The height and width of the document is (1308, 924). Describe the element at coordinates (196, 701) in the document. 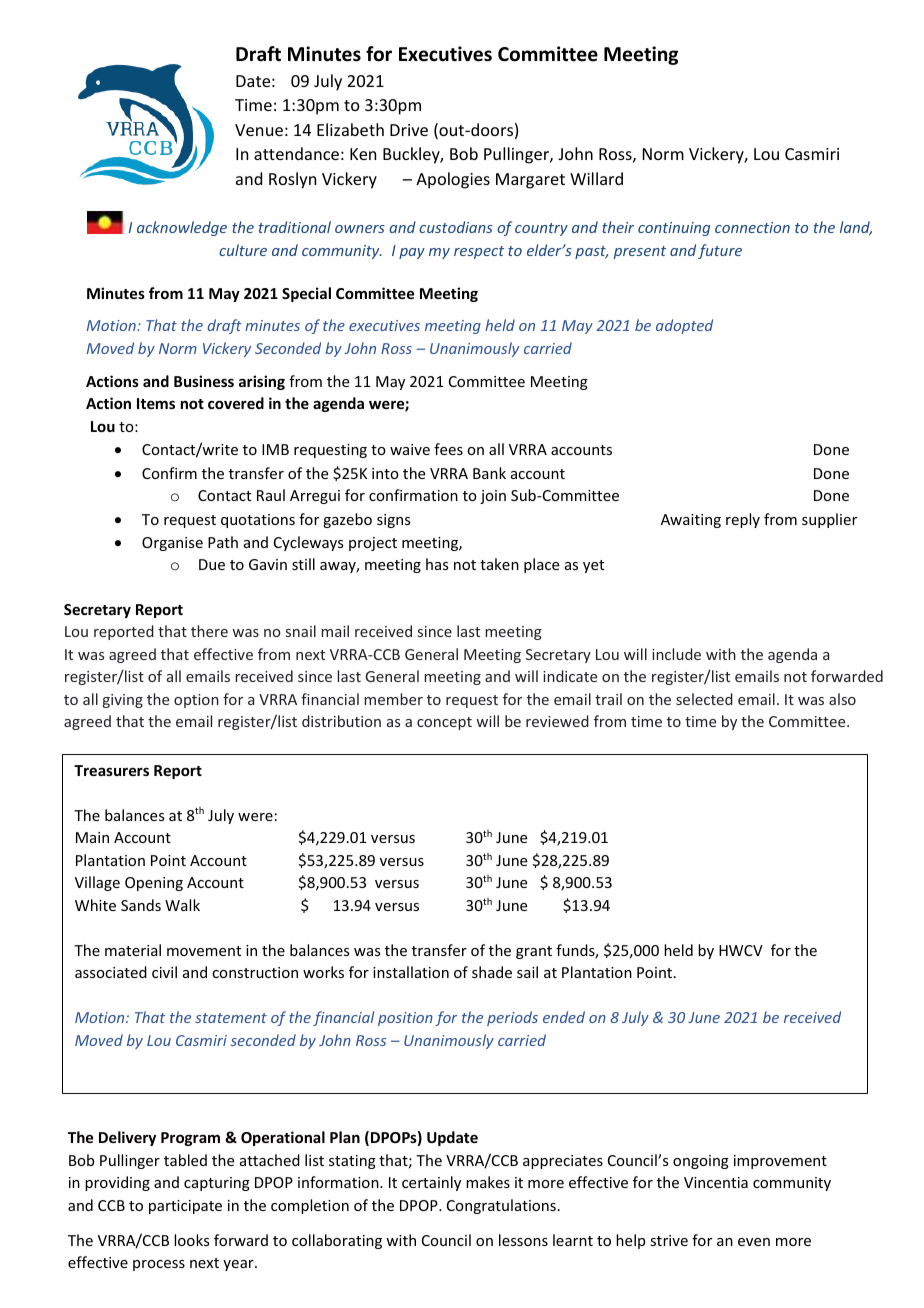

I see `option` at that location.
